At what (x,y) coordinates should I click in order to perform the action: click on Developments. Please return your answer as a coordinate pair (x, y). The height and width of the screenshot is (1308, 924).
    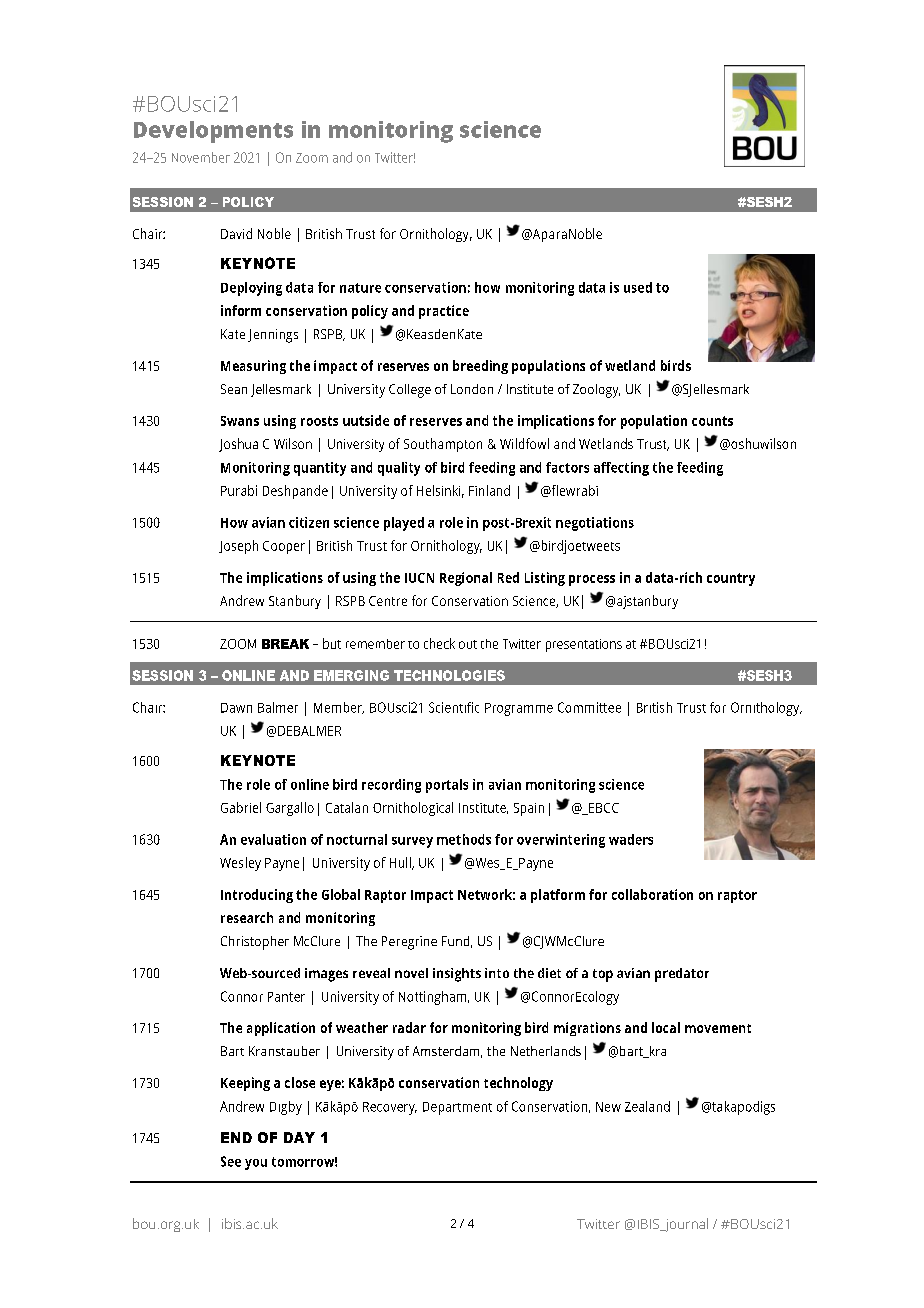
    Looking at the image, I should click on (213, 132).
